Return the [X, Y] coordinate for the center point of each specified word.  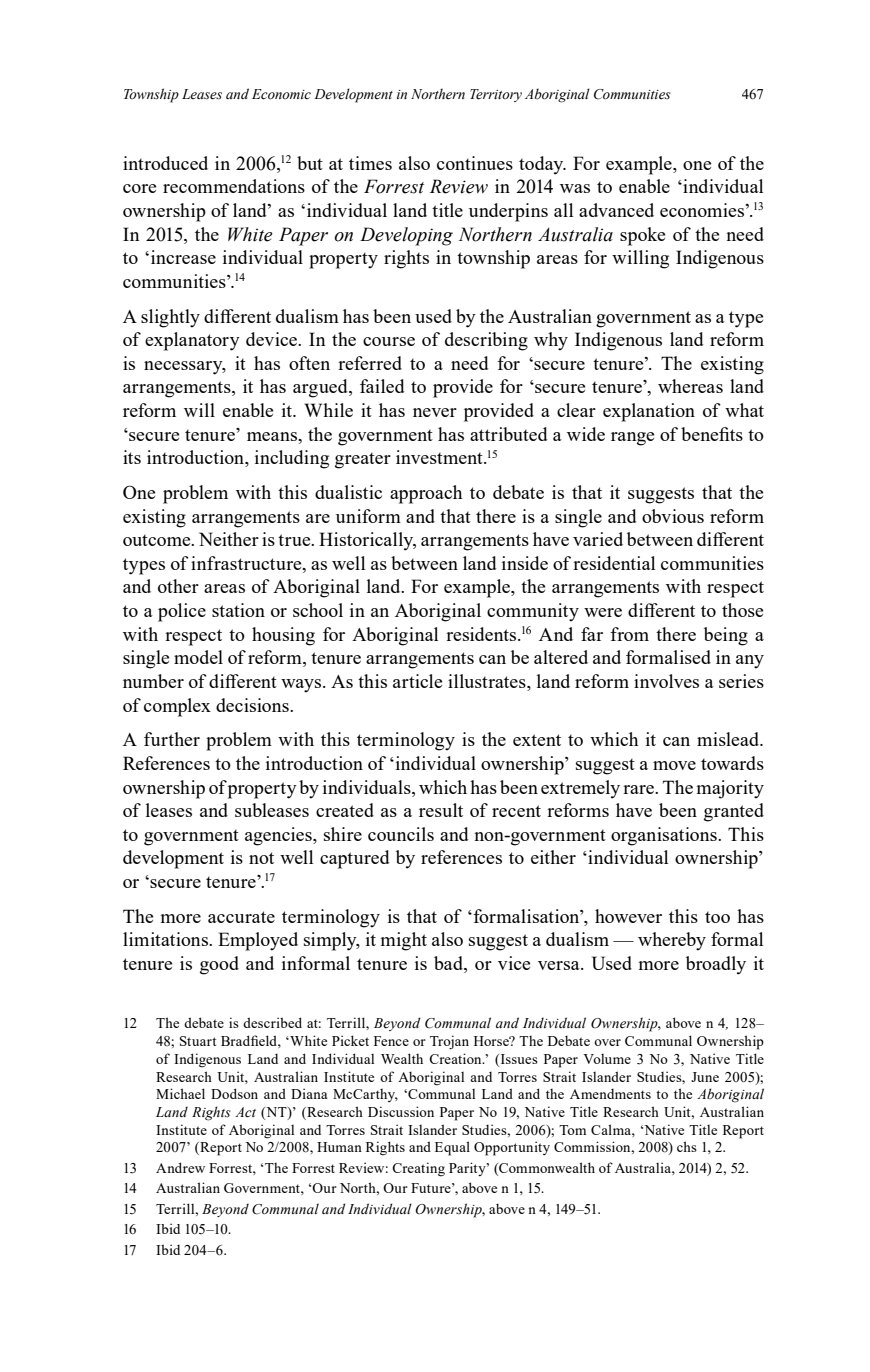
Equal [452, 1148]
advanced [616, 210]
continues [475, 163]
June [705, 1077]
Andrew [180, 1167]
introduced [165, 163]
